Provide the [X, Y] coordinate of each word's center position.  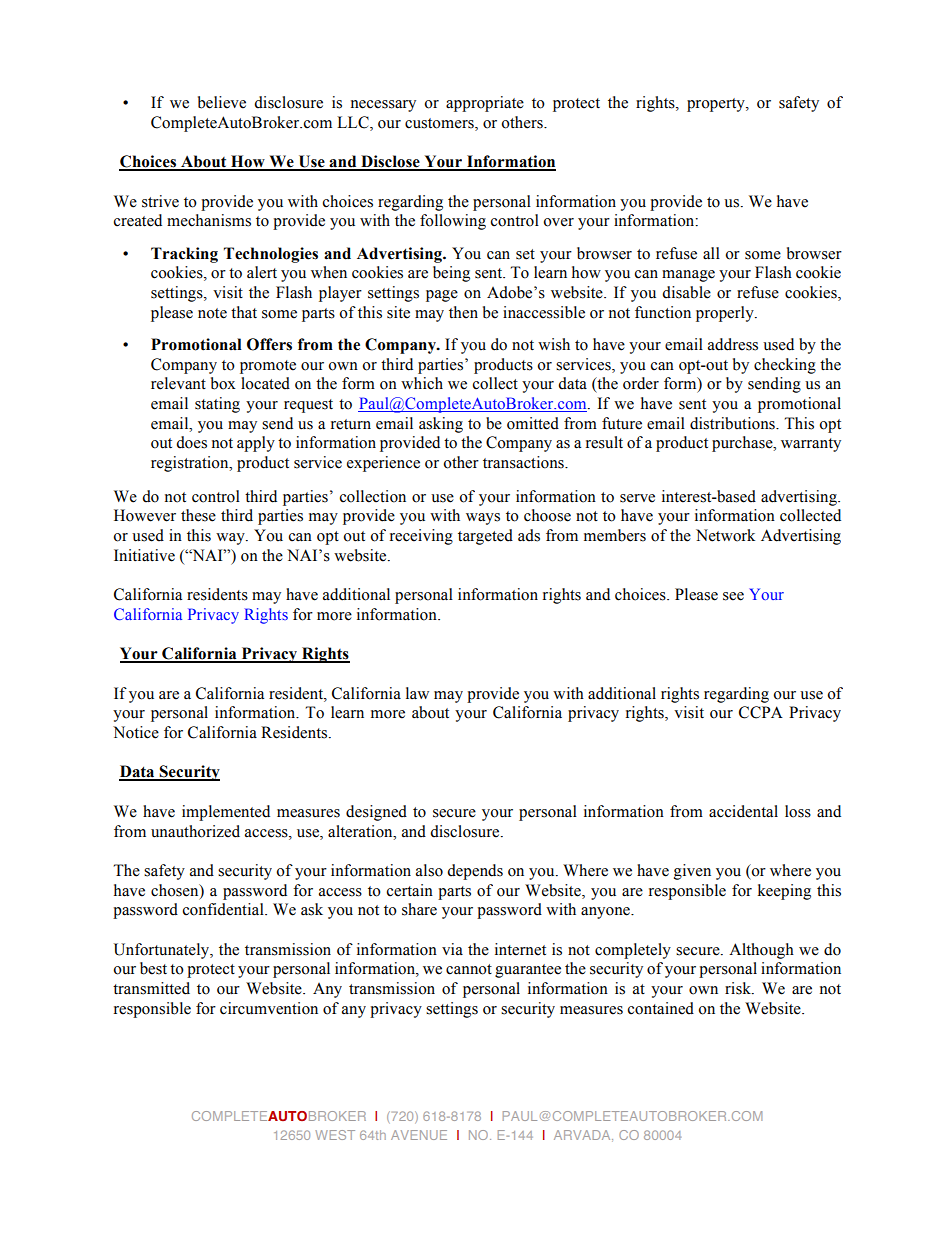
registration [191, 464]
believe [222, 102]
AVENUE [419, 1135]
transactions [524, 462]
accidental [743, 811]
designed [376, 813]
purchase [743, 444]
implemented [226, 813]
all [711, 253]
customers [440, 123]
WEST [335, 1135]
